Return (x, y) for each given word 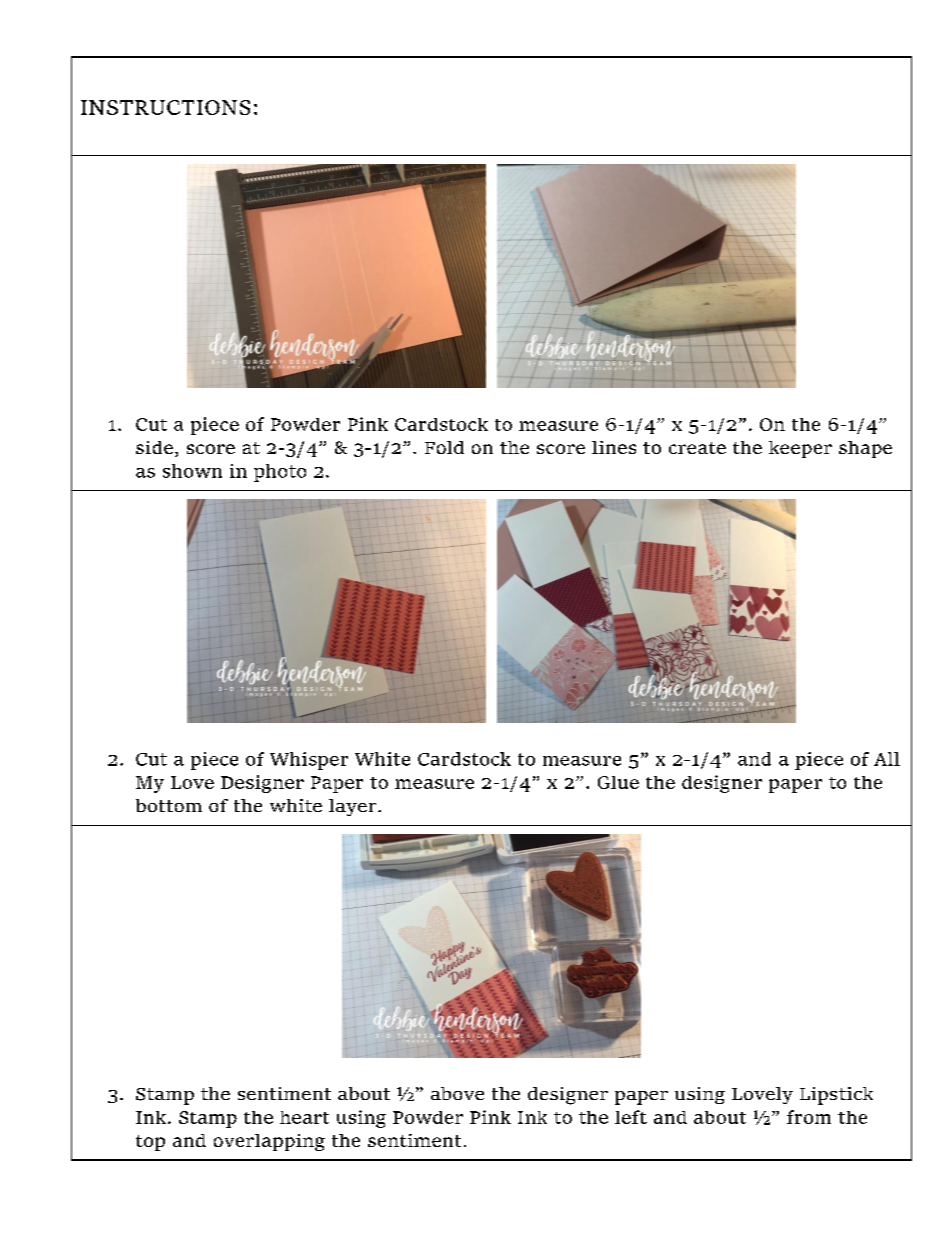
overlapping (269, 1142)
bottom (169, 805)
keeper (800, 449)
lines (614, 447)
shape (865, 449)
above (457, 1093)
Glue (618, 782)
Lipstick (836, 1096)
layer (354, 807)
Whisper (309, 761)
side (154, 447)
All (887, 759)
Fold (444, 447)
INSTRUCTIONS (165, 107)
